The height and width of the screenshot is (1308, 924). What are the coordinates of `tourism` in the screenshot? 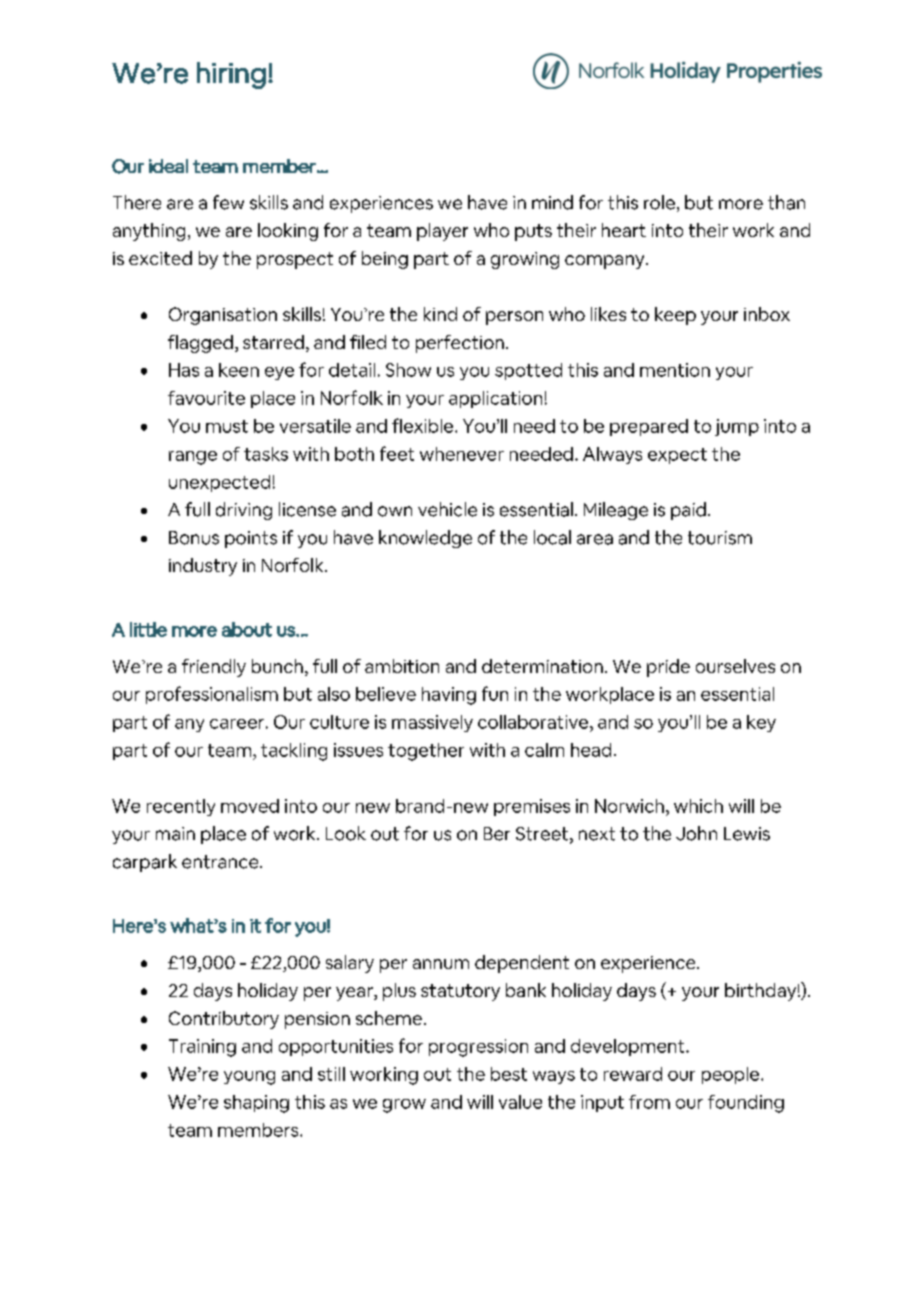 It's located at (720, 538).
